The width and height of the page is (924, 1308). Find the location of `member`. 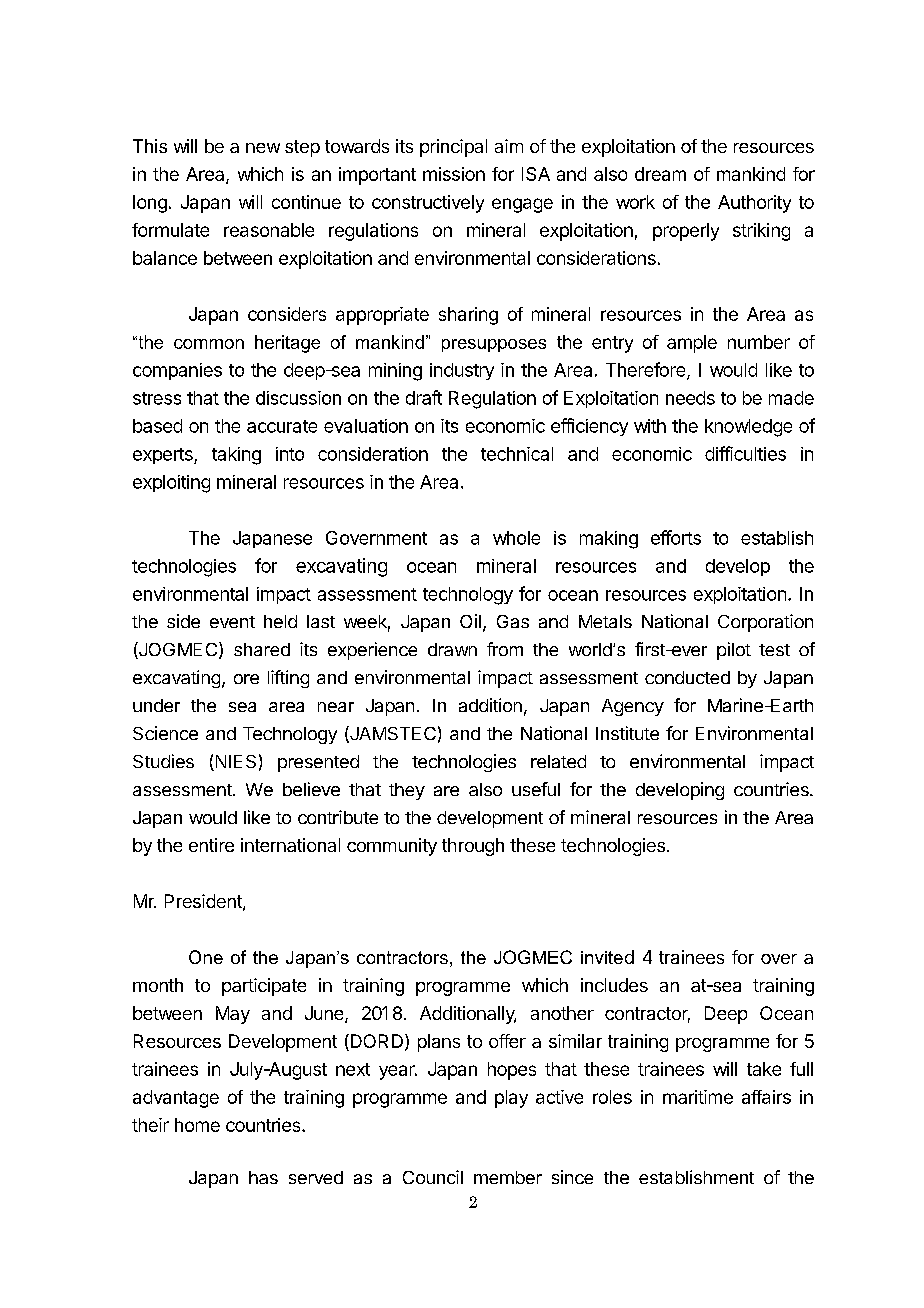

member is located at coordinates (508, 1177).
